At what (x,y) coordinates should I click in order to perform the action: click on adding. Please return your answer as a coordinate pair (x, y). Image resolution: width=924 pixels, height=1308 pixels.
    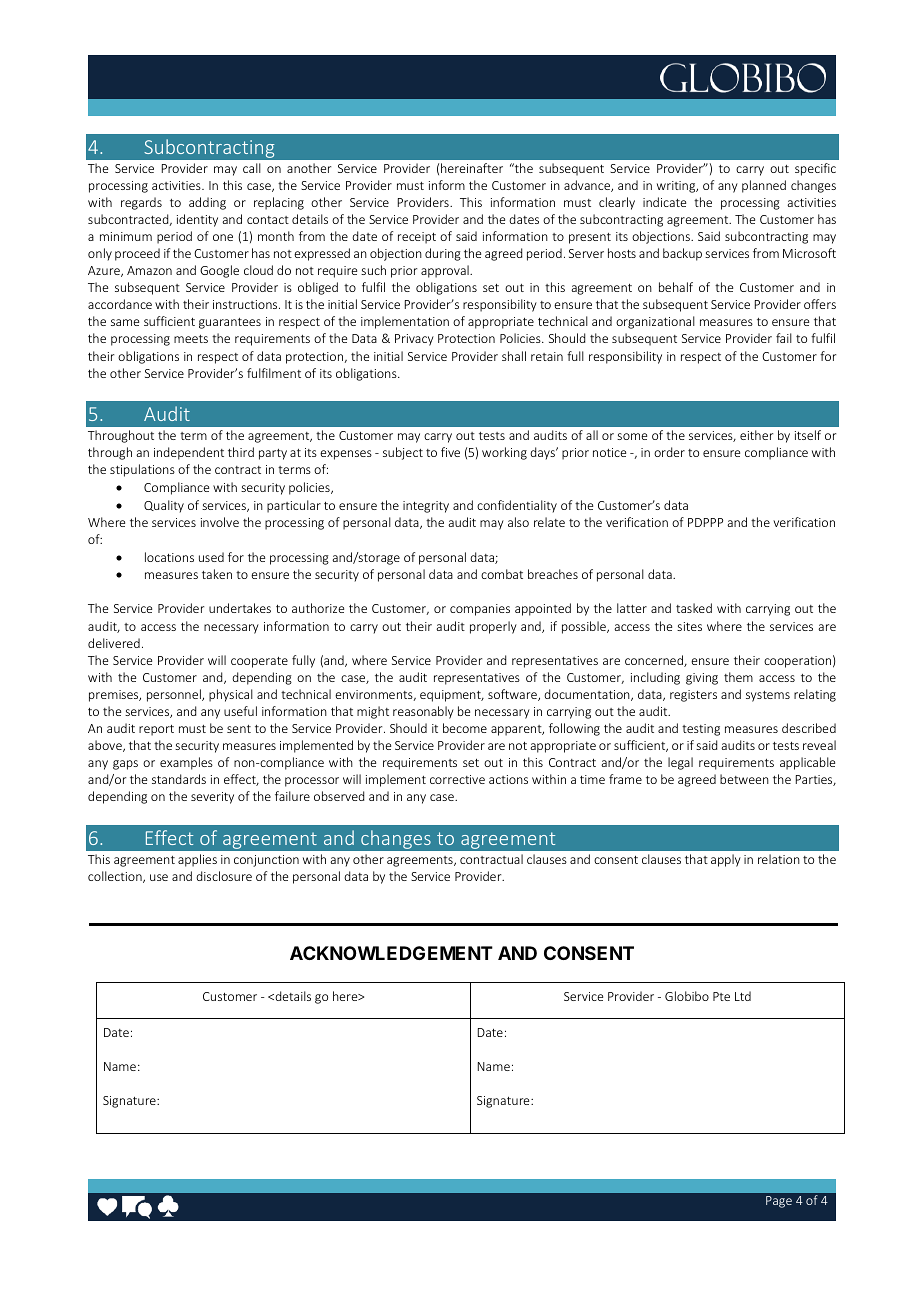
    Looking at the image, I should click on (207, 203).
